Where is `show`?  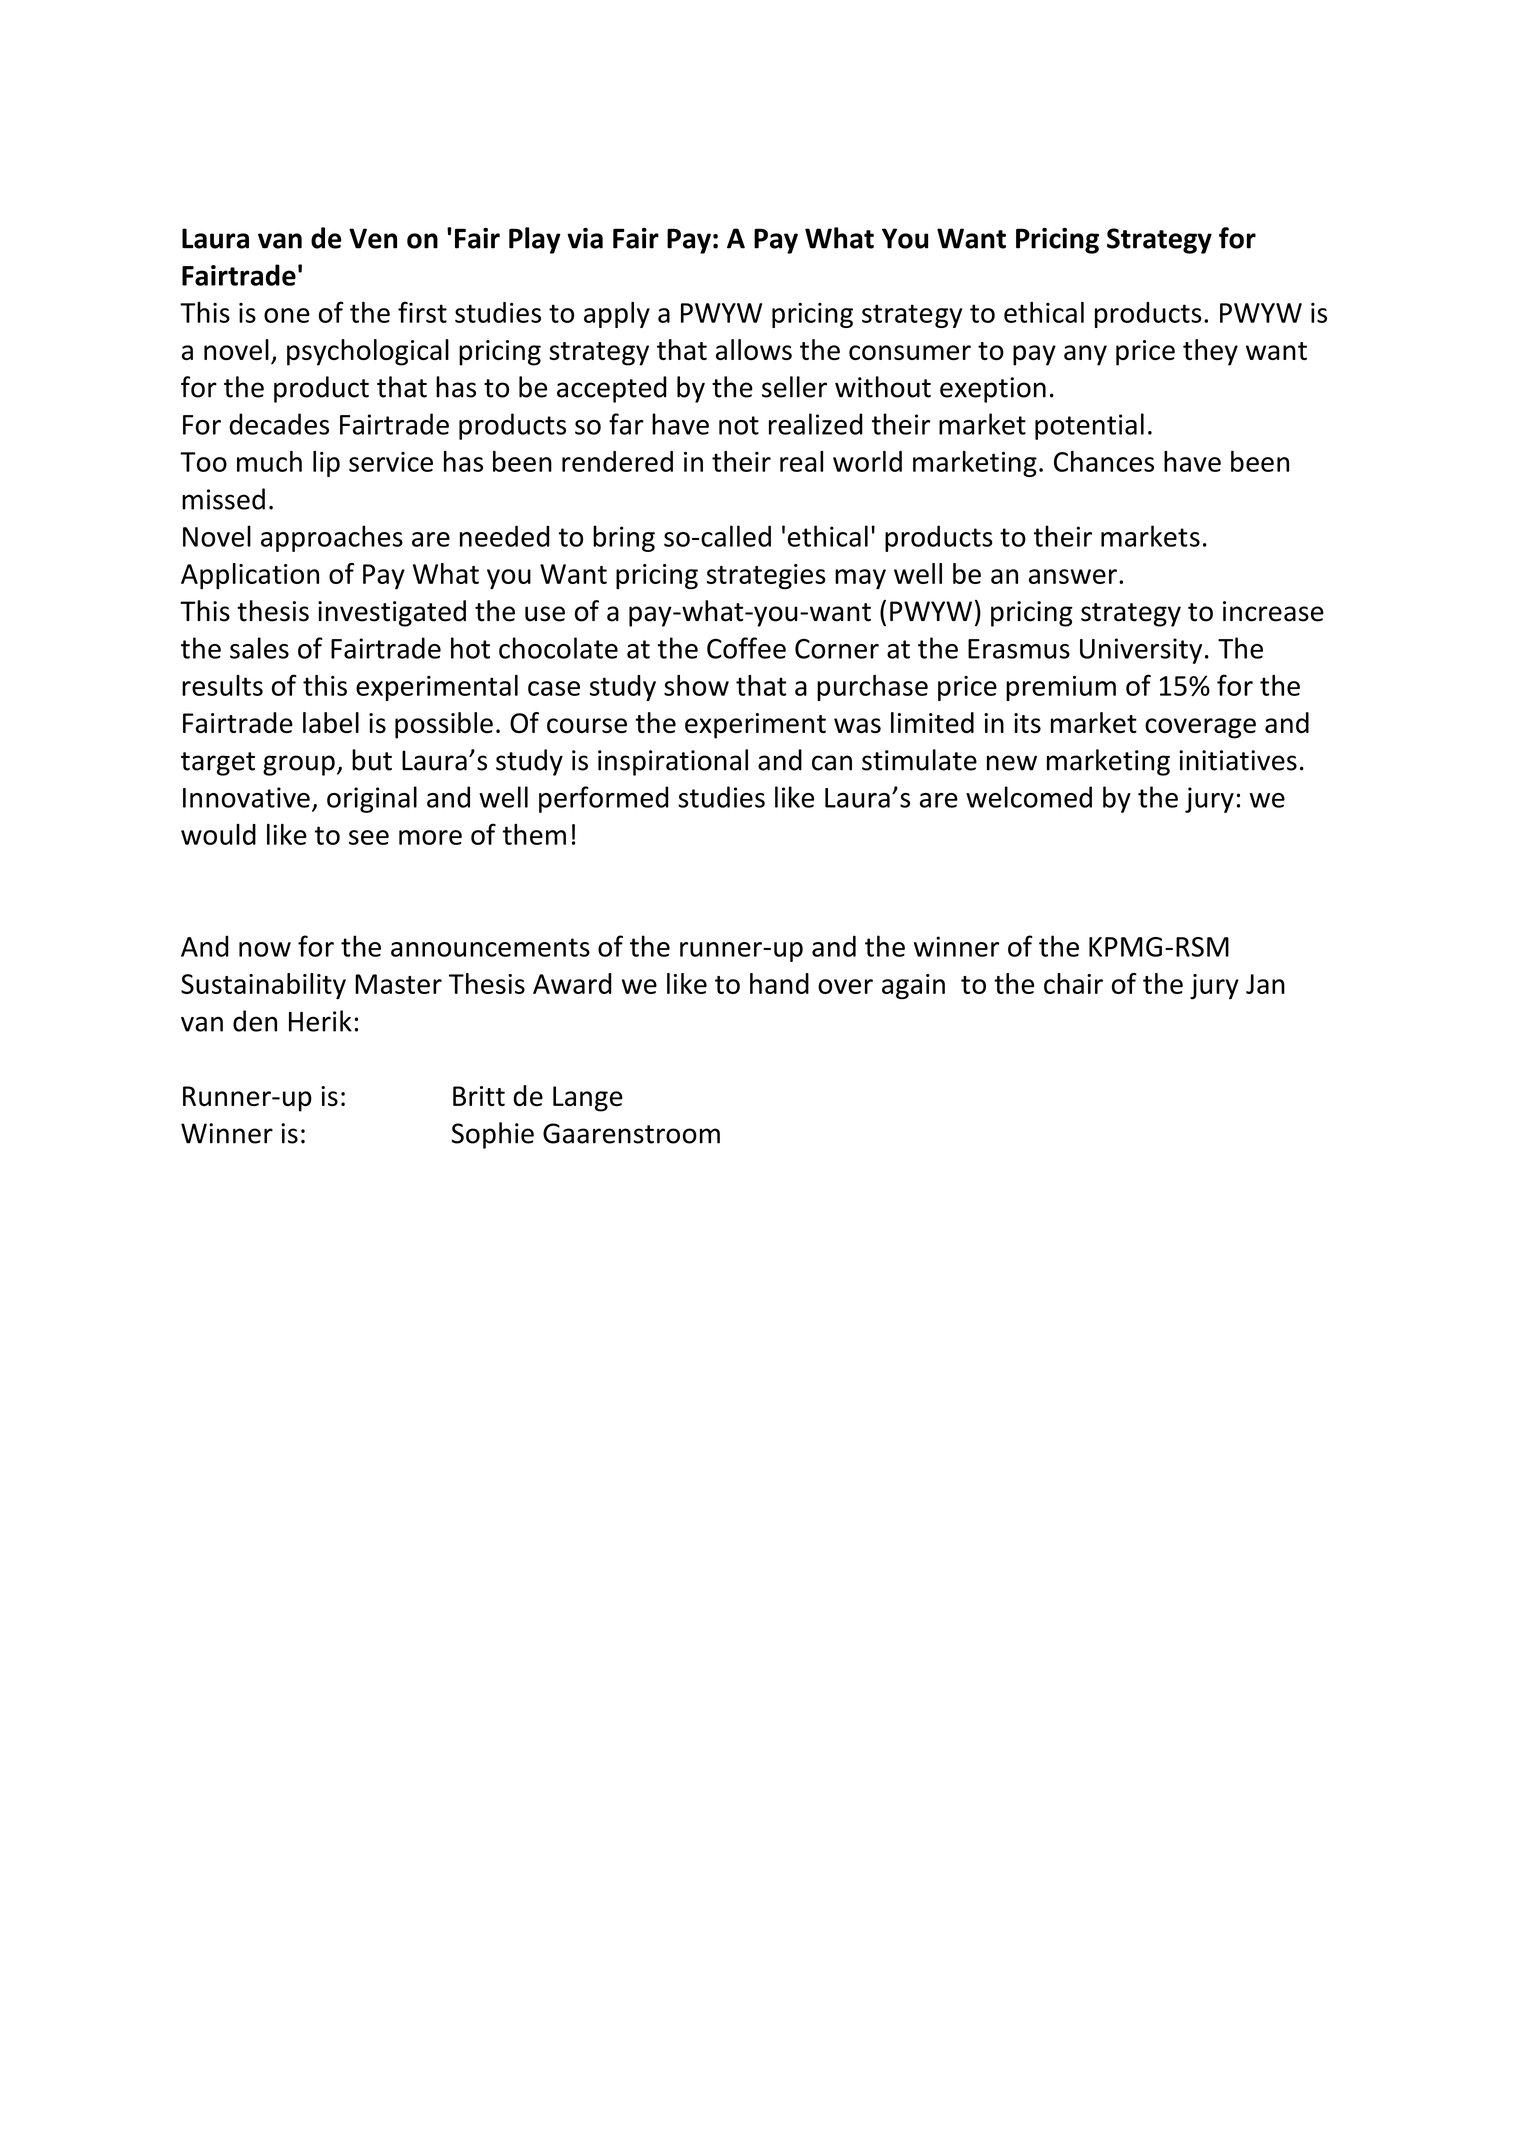
show is located at coordinates (696, 685).
